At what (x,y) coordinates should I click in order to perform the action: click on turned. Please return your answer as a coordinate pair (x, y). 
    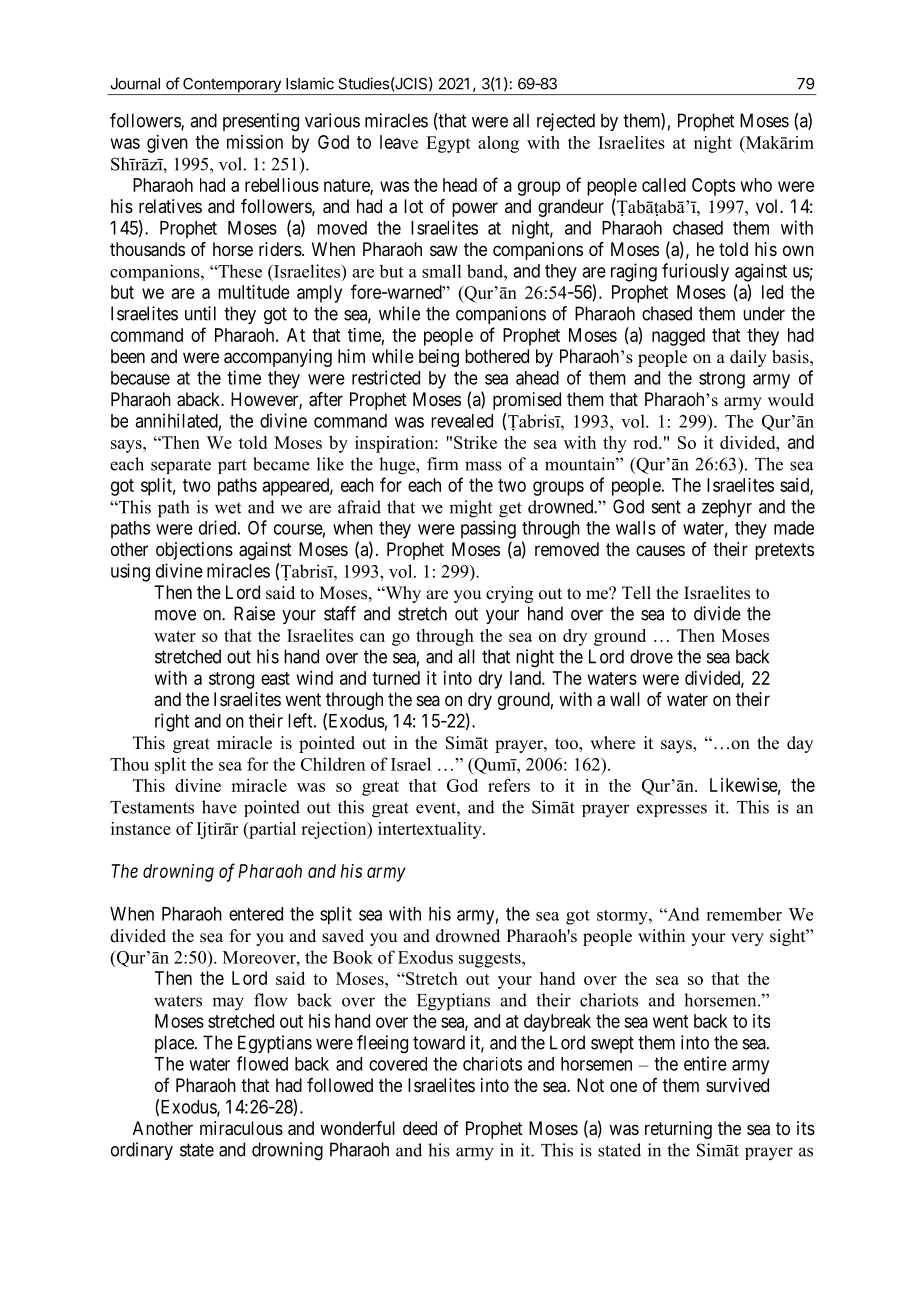
    Looking at the image, I should click on (396, 678).
